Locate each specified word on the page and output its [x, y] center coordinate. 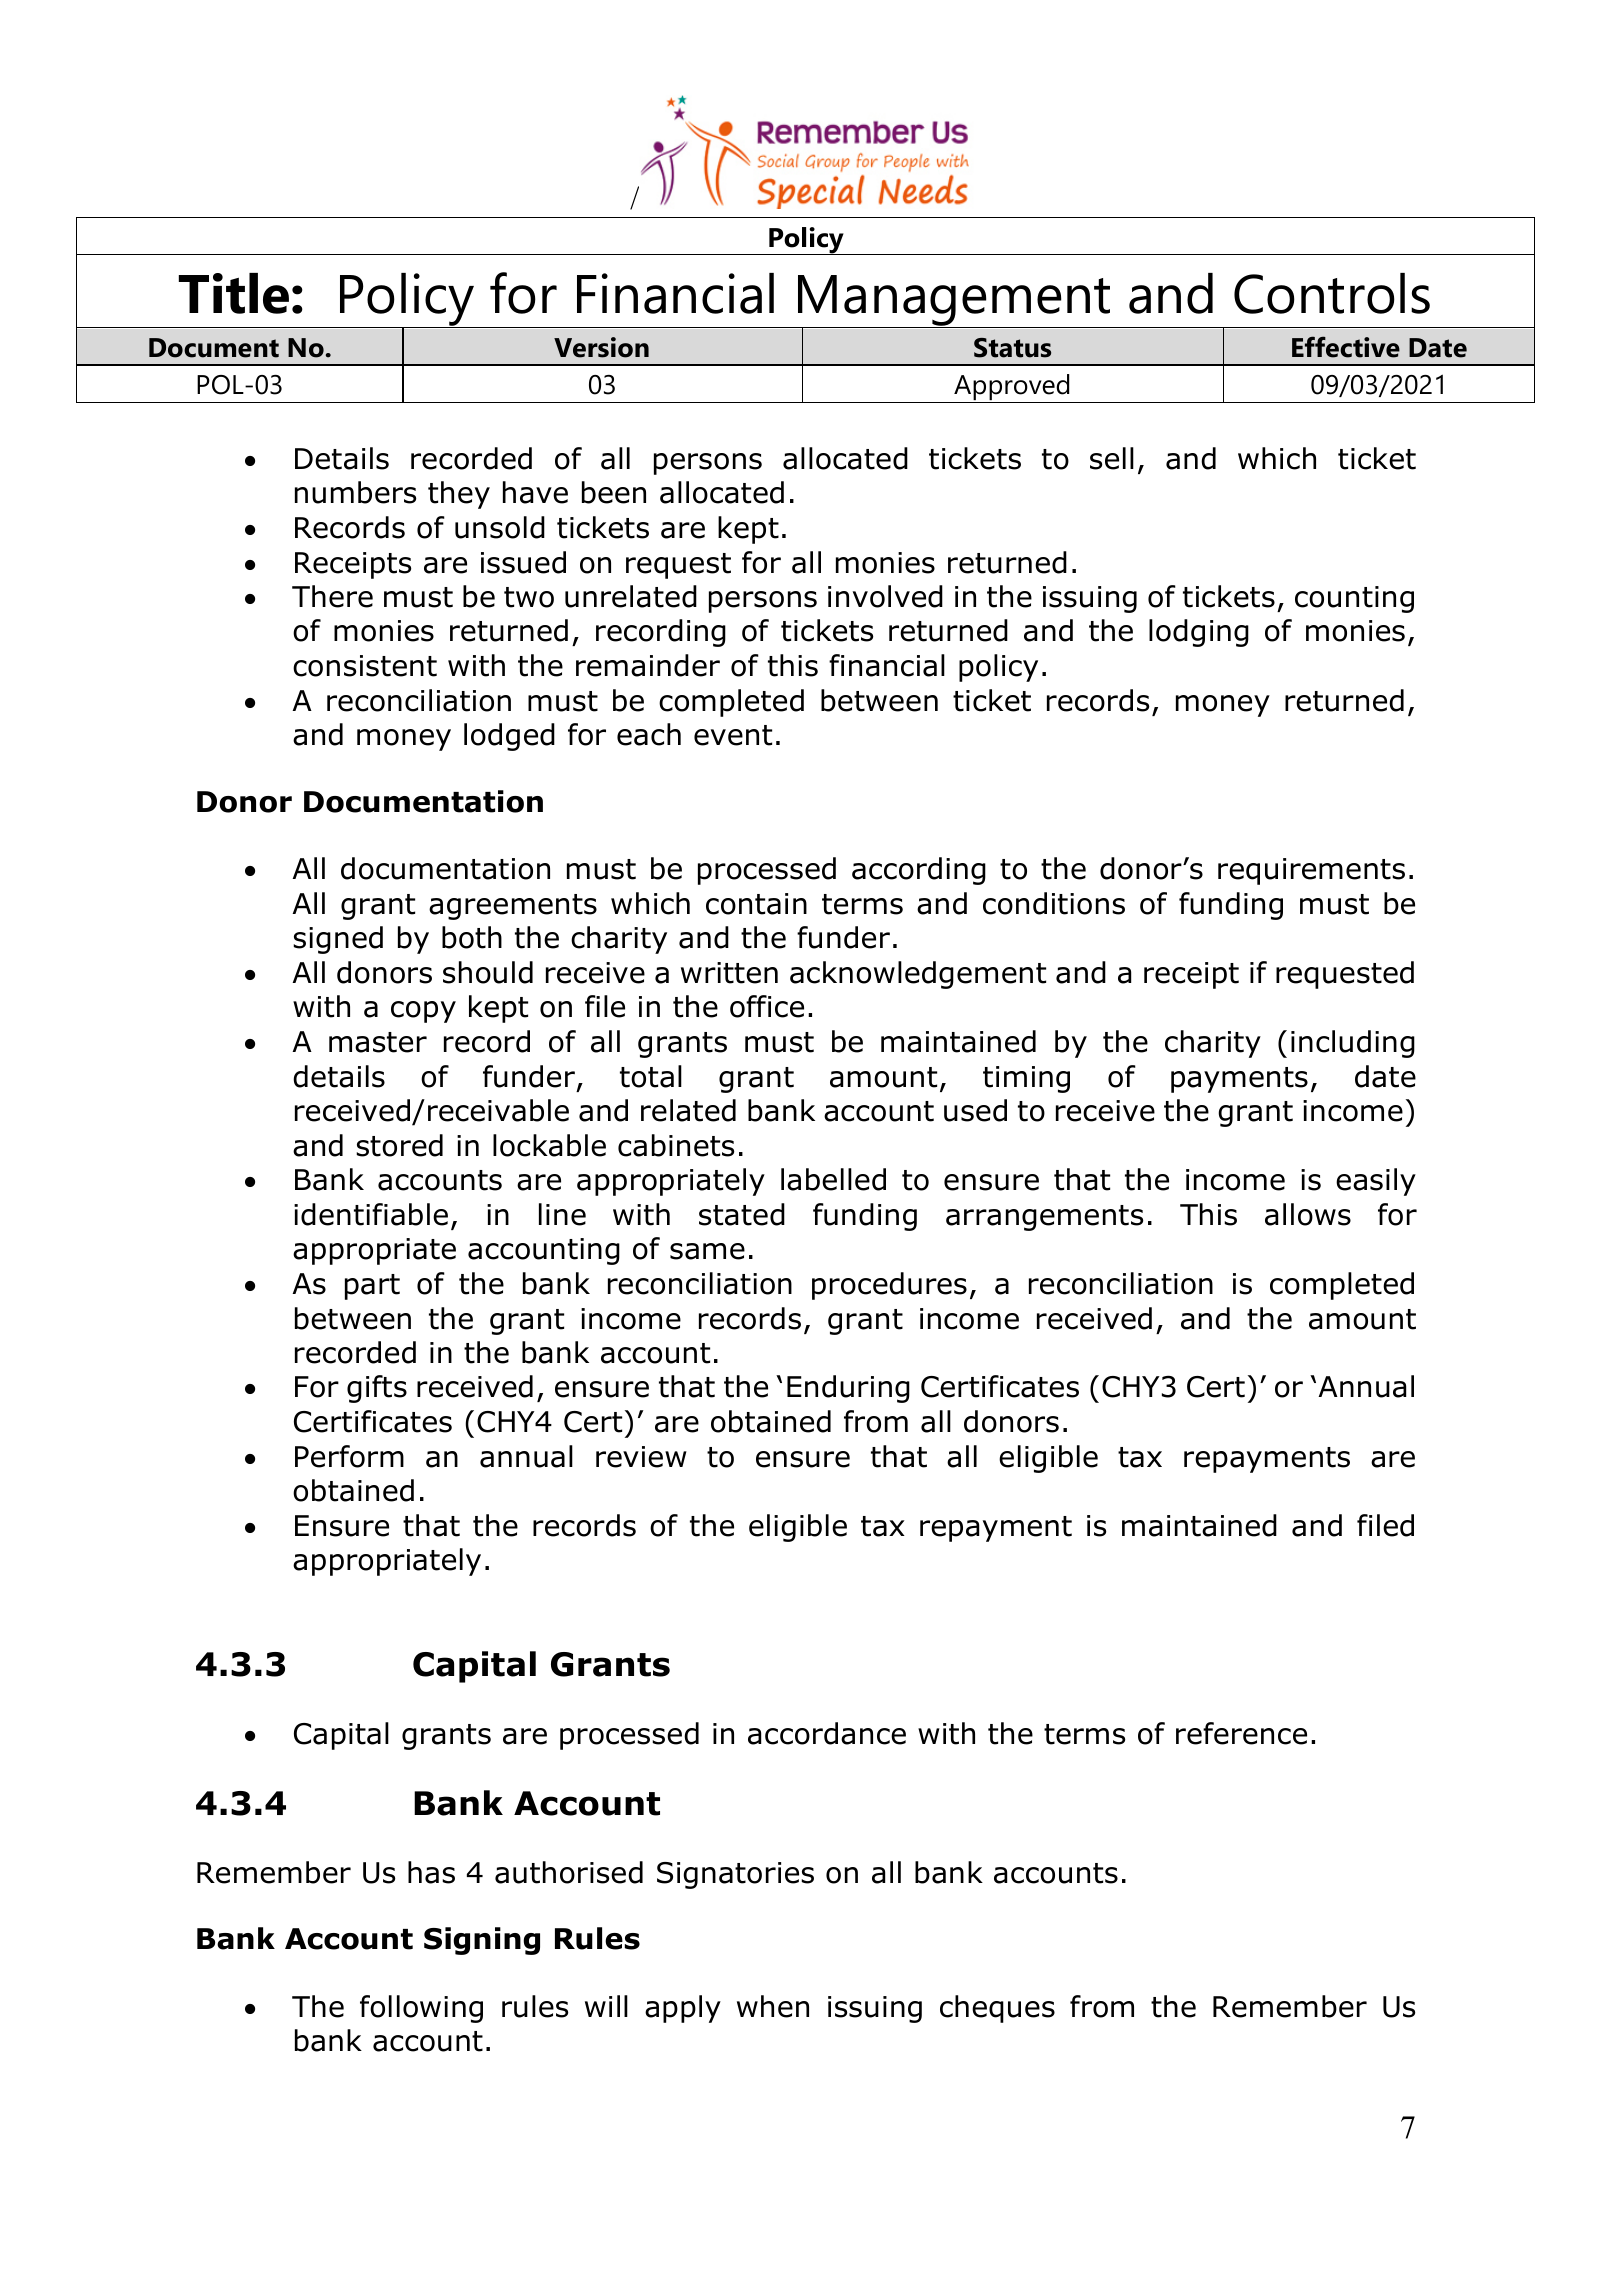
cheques [997, 2009]
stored [399, 1145]
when [773, 2006]
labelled [833, 1179]
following [421, 2009]
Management [954, 302]
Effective [1346, 347]
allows [1308, 1214]
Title [234, 293]
